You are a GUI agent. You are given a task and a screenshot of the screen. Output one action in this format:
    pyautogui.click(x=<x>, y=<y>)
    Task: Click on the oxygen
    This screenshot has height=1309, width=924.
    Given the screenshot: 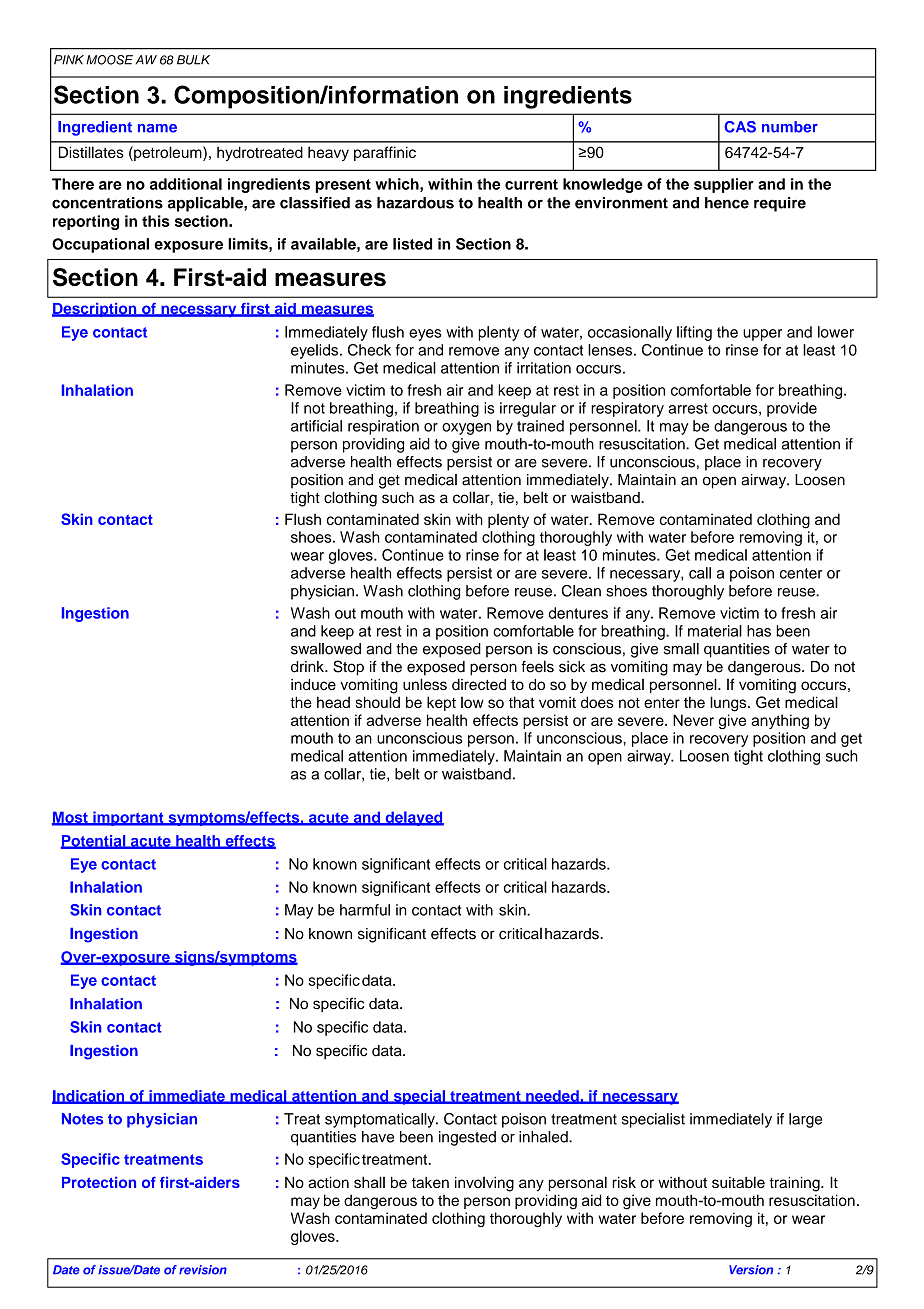 What is the action you would take?
    pyautogui.click(x=466, y=429)
